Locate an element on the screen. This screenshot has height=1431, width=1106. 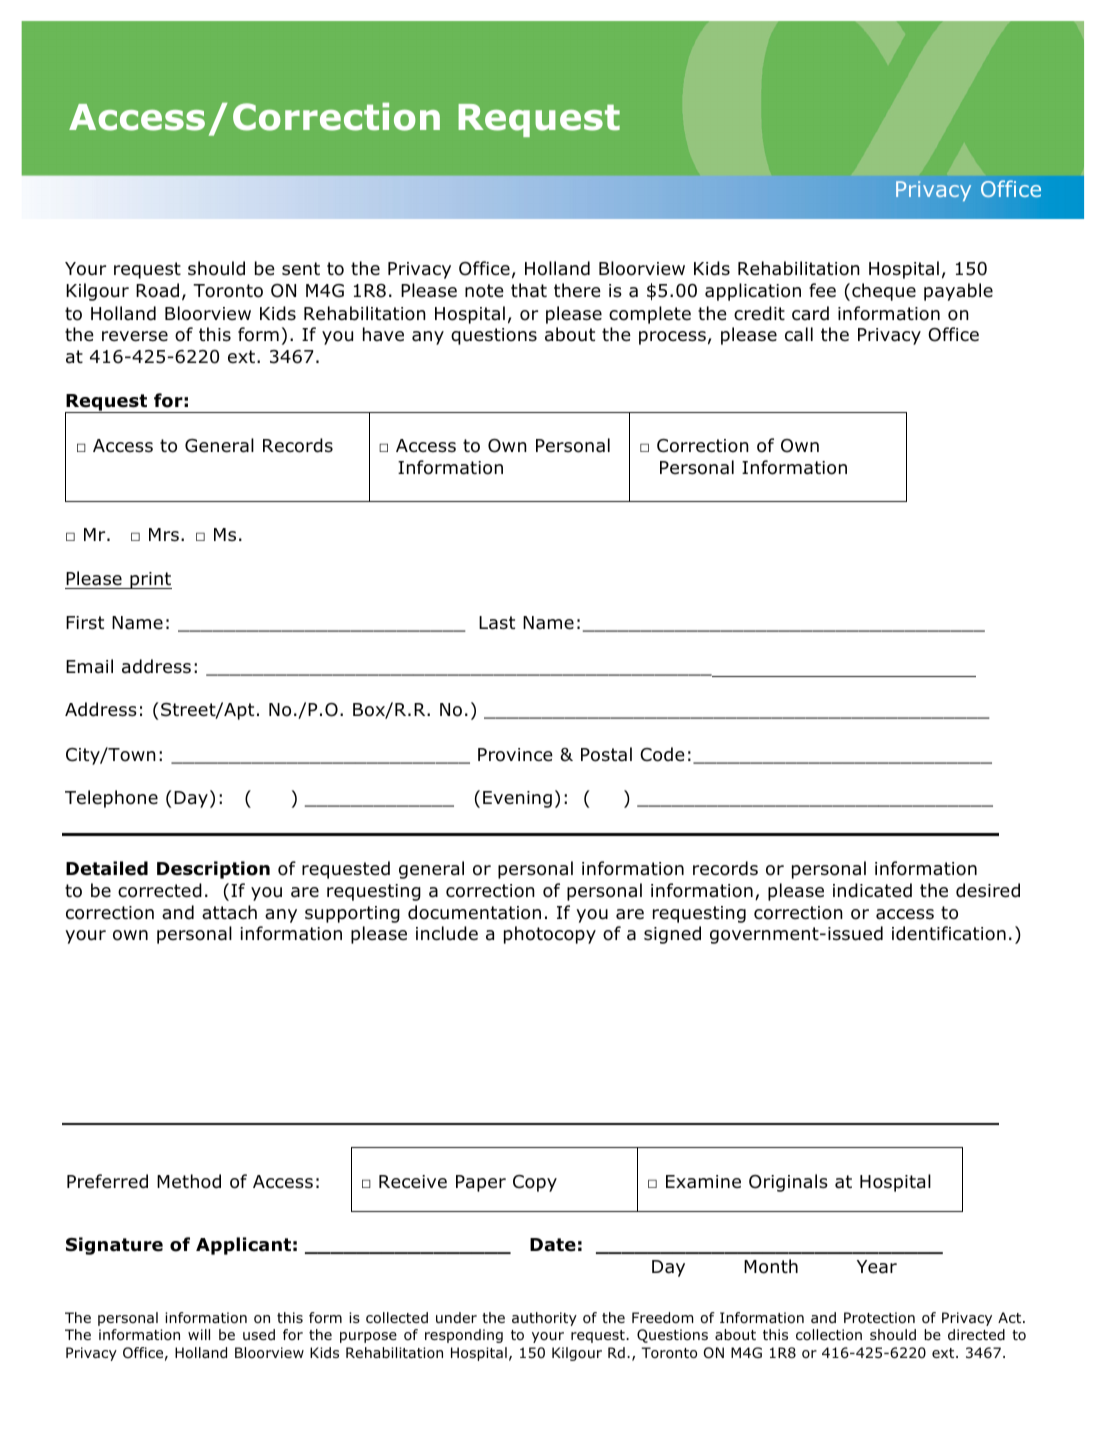
include is located at coordinates (447, 933).
